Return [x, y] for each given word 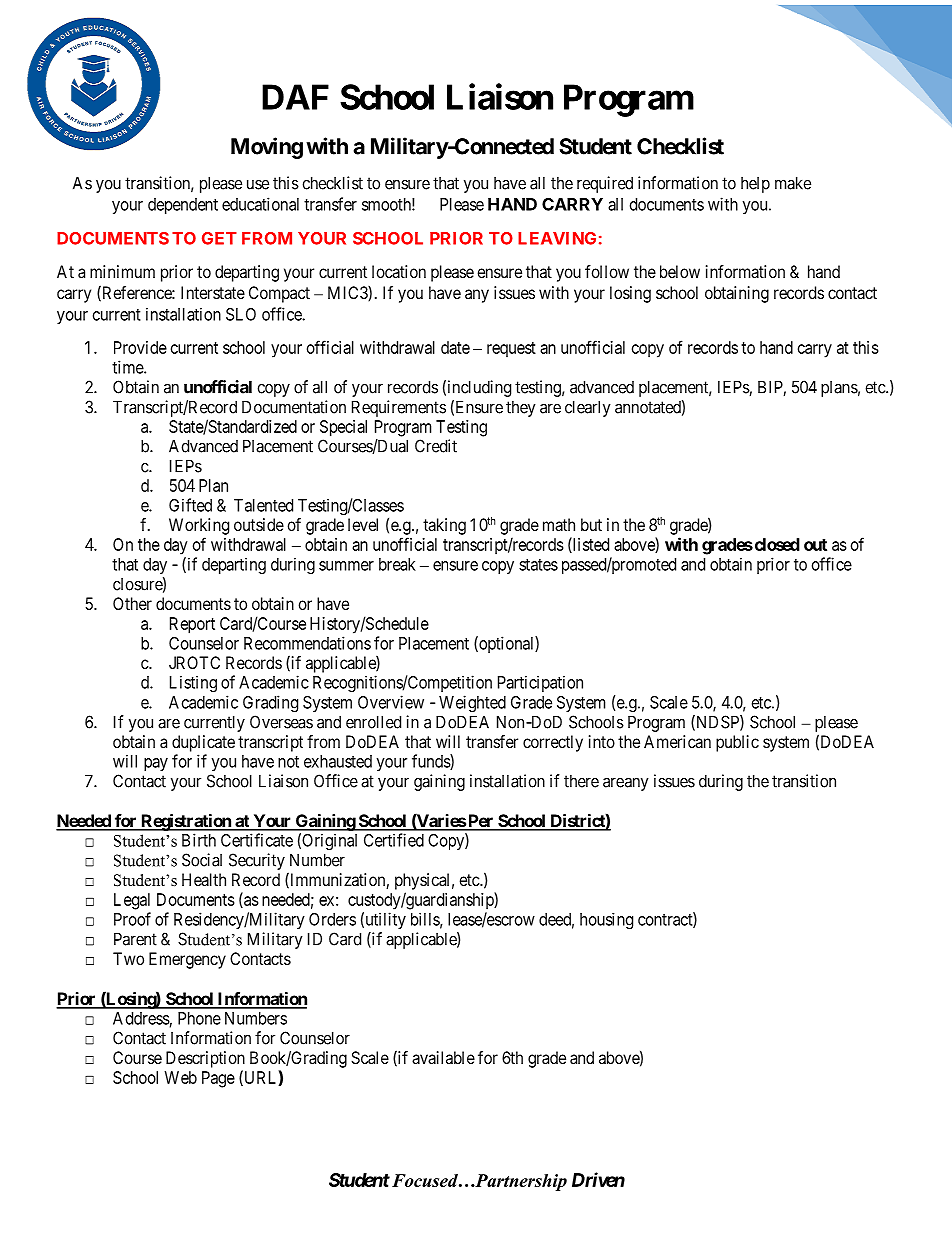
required [605, 184]
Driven [598, 1179]
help [755, 185]
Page [218, 1079]
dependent [183, 206]
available [443, 1057]
